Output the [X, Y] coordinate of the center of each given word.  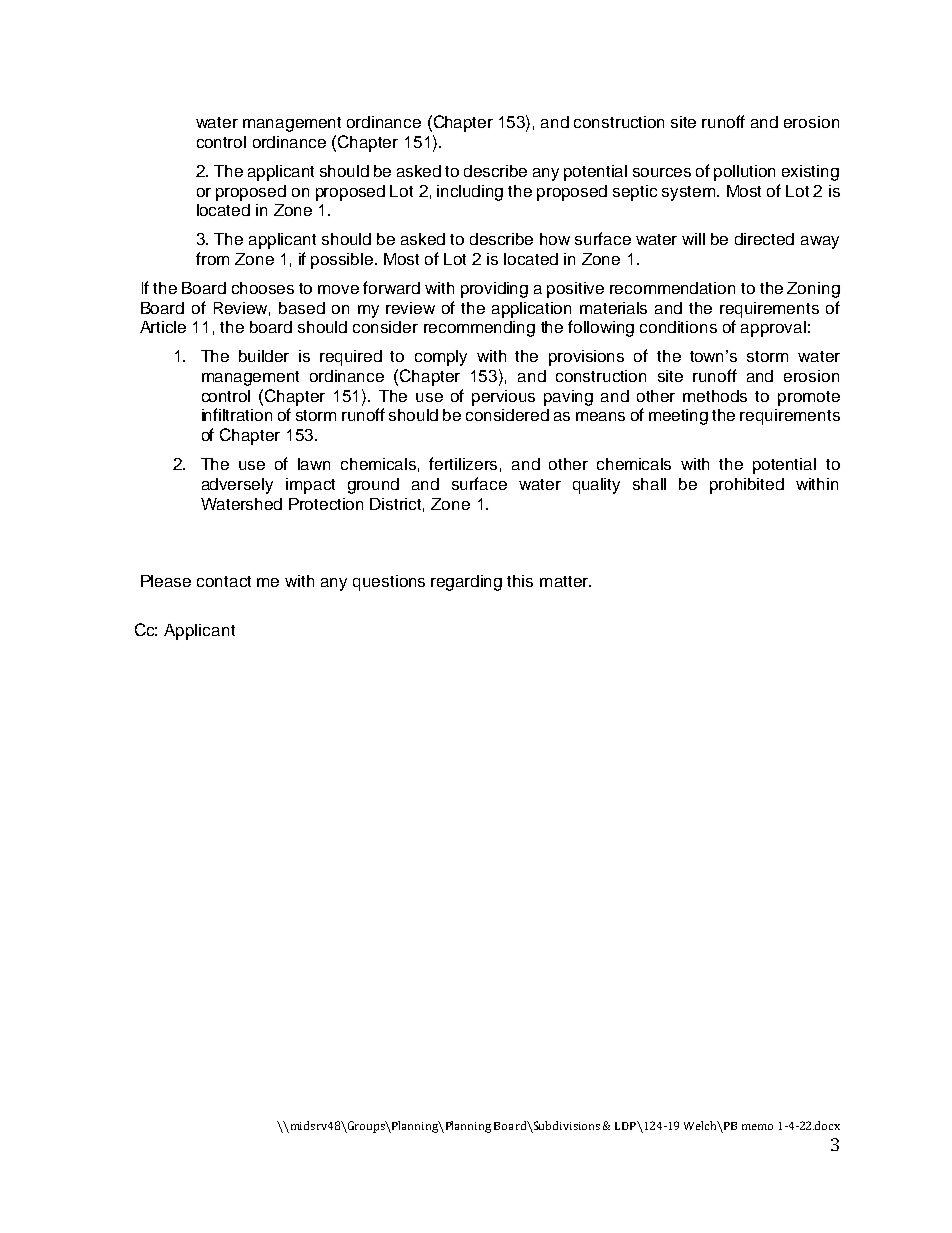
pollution [744, 173]
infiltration [237, 414]
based [302, 308]
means [600, 416]
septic [635, 193]
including [470, 193]
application [531, 310]
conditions [678, 327]
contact [224, 581]
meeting [678, 417]
